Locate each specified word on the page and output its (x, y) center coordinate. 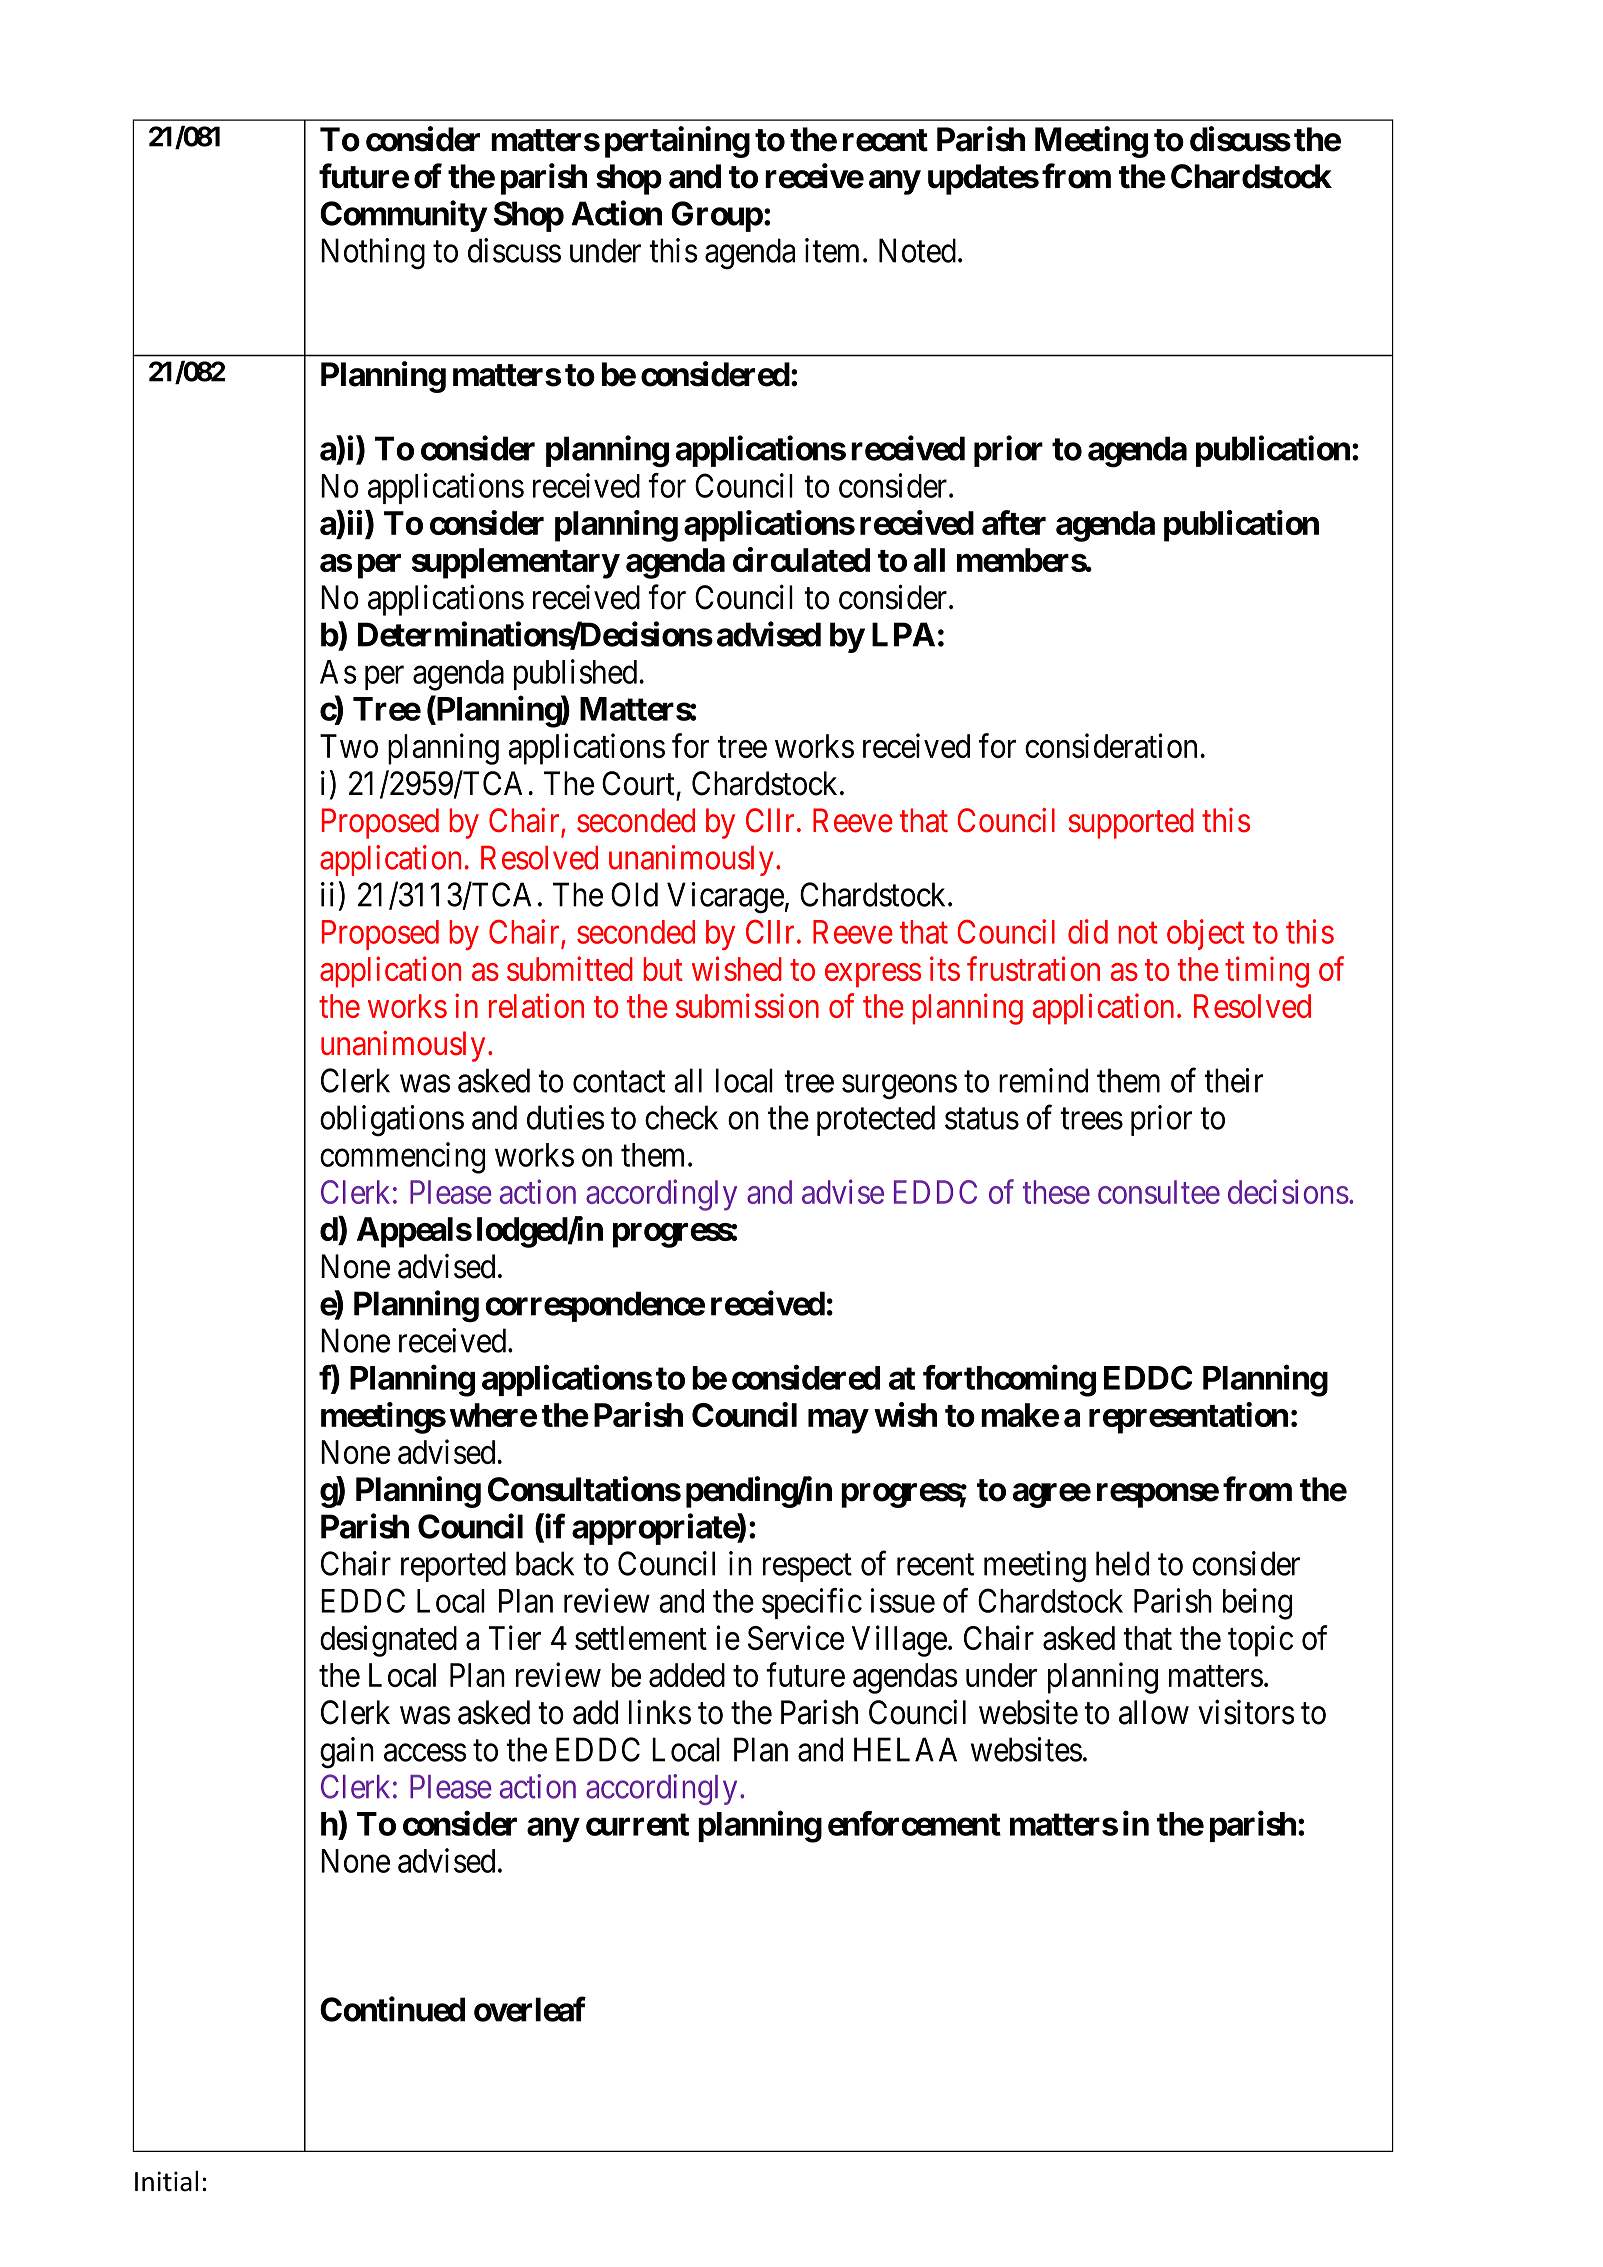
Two (349, 746)
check (681, 1117)
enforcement (914, 1823)
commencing (402, 1158)
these (1056, 1192)
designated (388, 1641)
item (832, 250)
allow (1154, 1712)
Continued (392, 2009)
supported (1131, 823)
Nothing (373, 254)
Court (638, 783)
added (687, 1675)
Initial (166, 2181)
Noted (917, 250)
